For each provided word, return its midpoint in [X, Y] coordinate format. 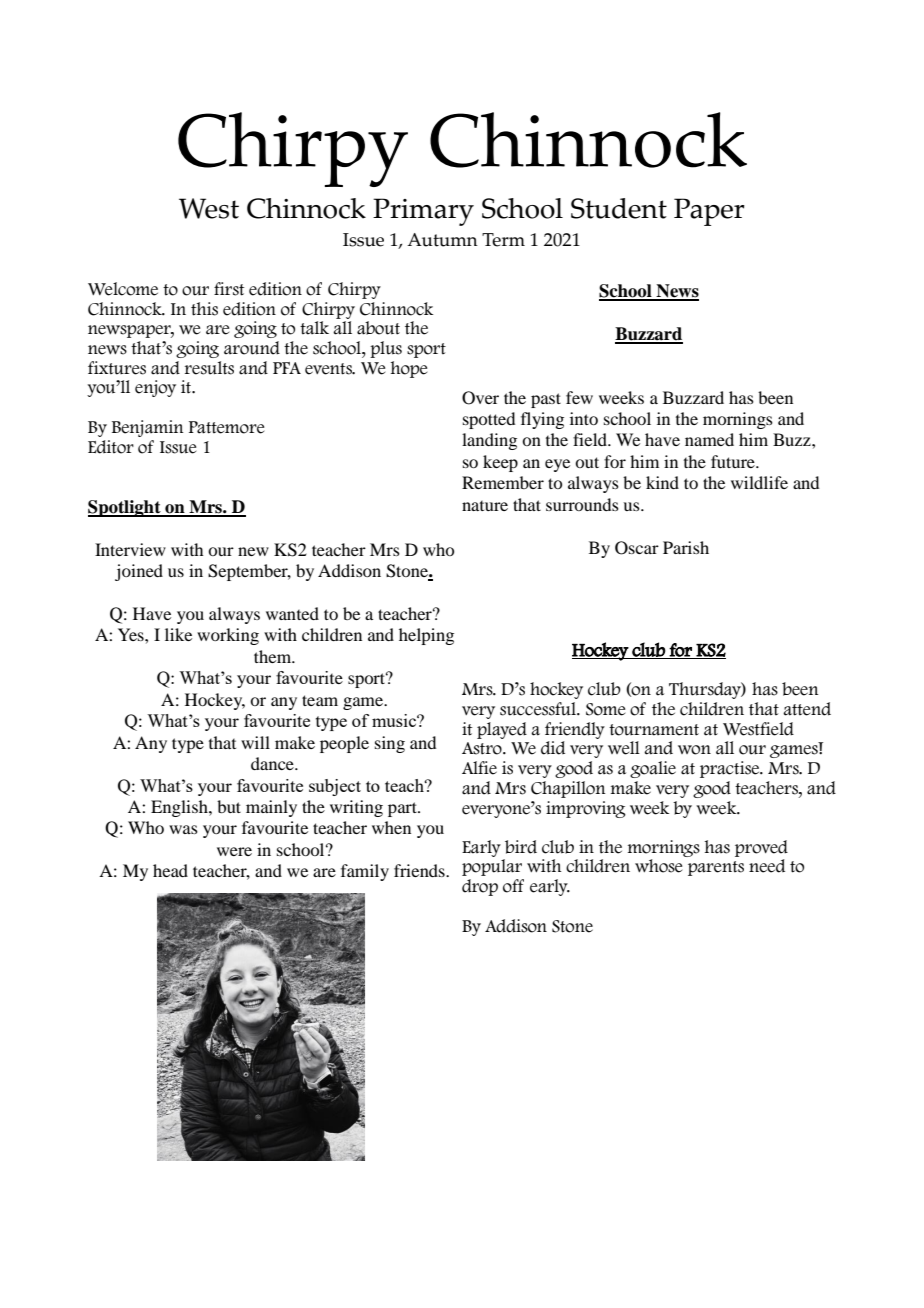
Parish [686, 547]
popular [492, 867]
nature [485, 506]
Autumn [442, 240]
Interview [130, 549]
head [170, 870]
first [229, 289]
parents [716, 868]
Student [619, 208]
